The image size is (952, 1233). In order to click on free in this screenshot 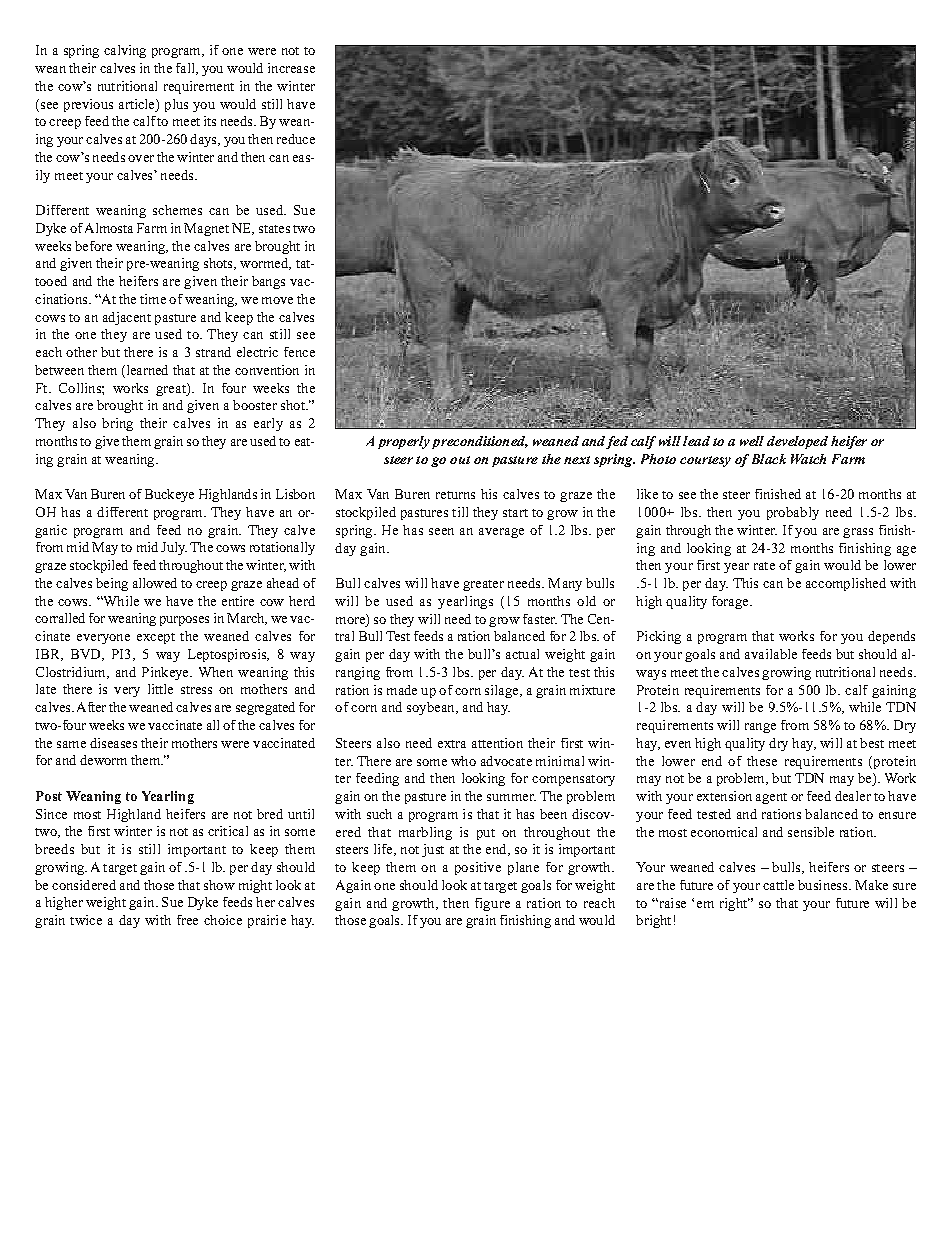, I will do `click(187, 920)`.
